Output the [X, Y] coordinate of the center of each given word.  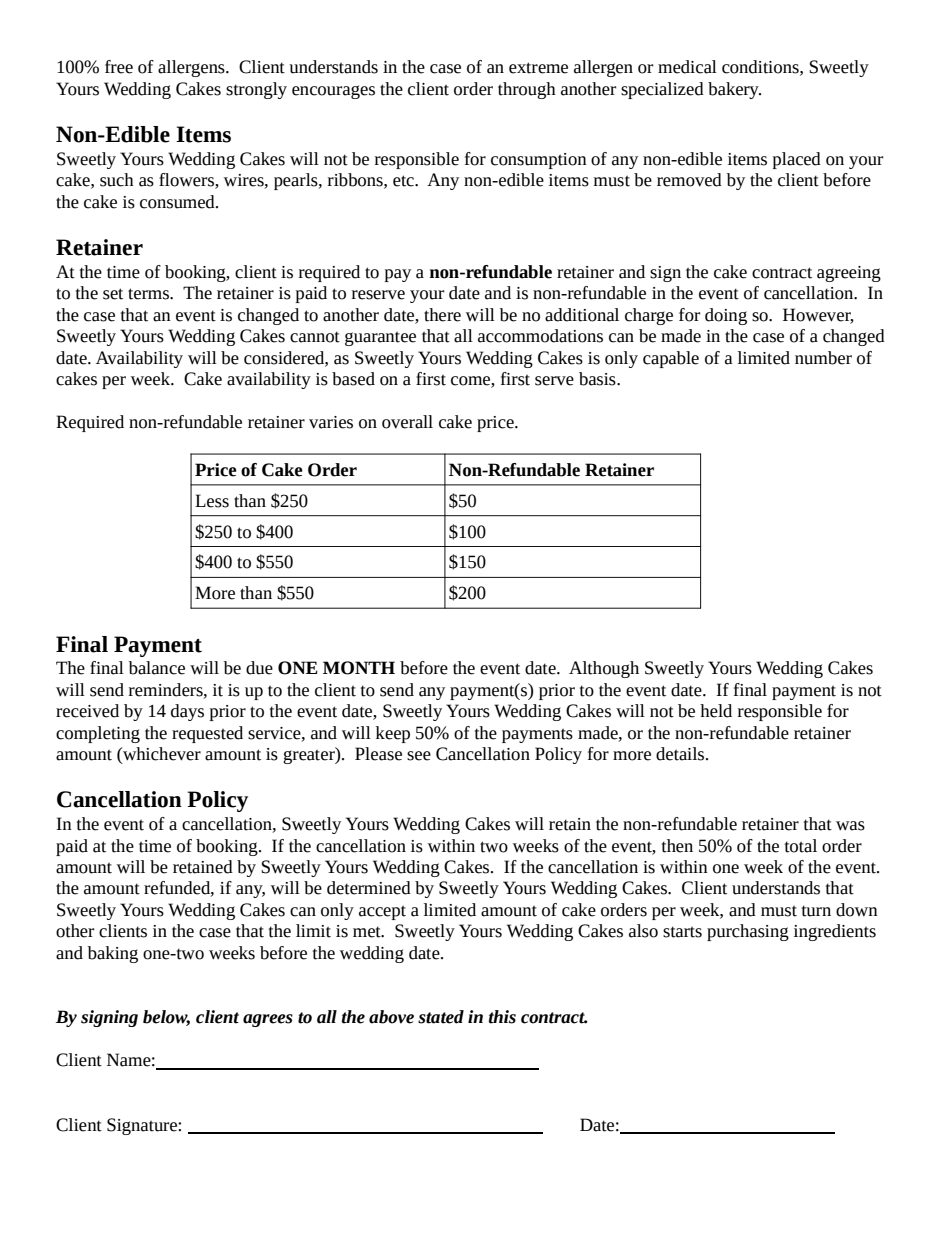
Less [212, 501]
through [527, 90]
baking [113, 954]
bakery [734, 90]
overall [407, 422]
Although [604, 669]
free [119, 67]
